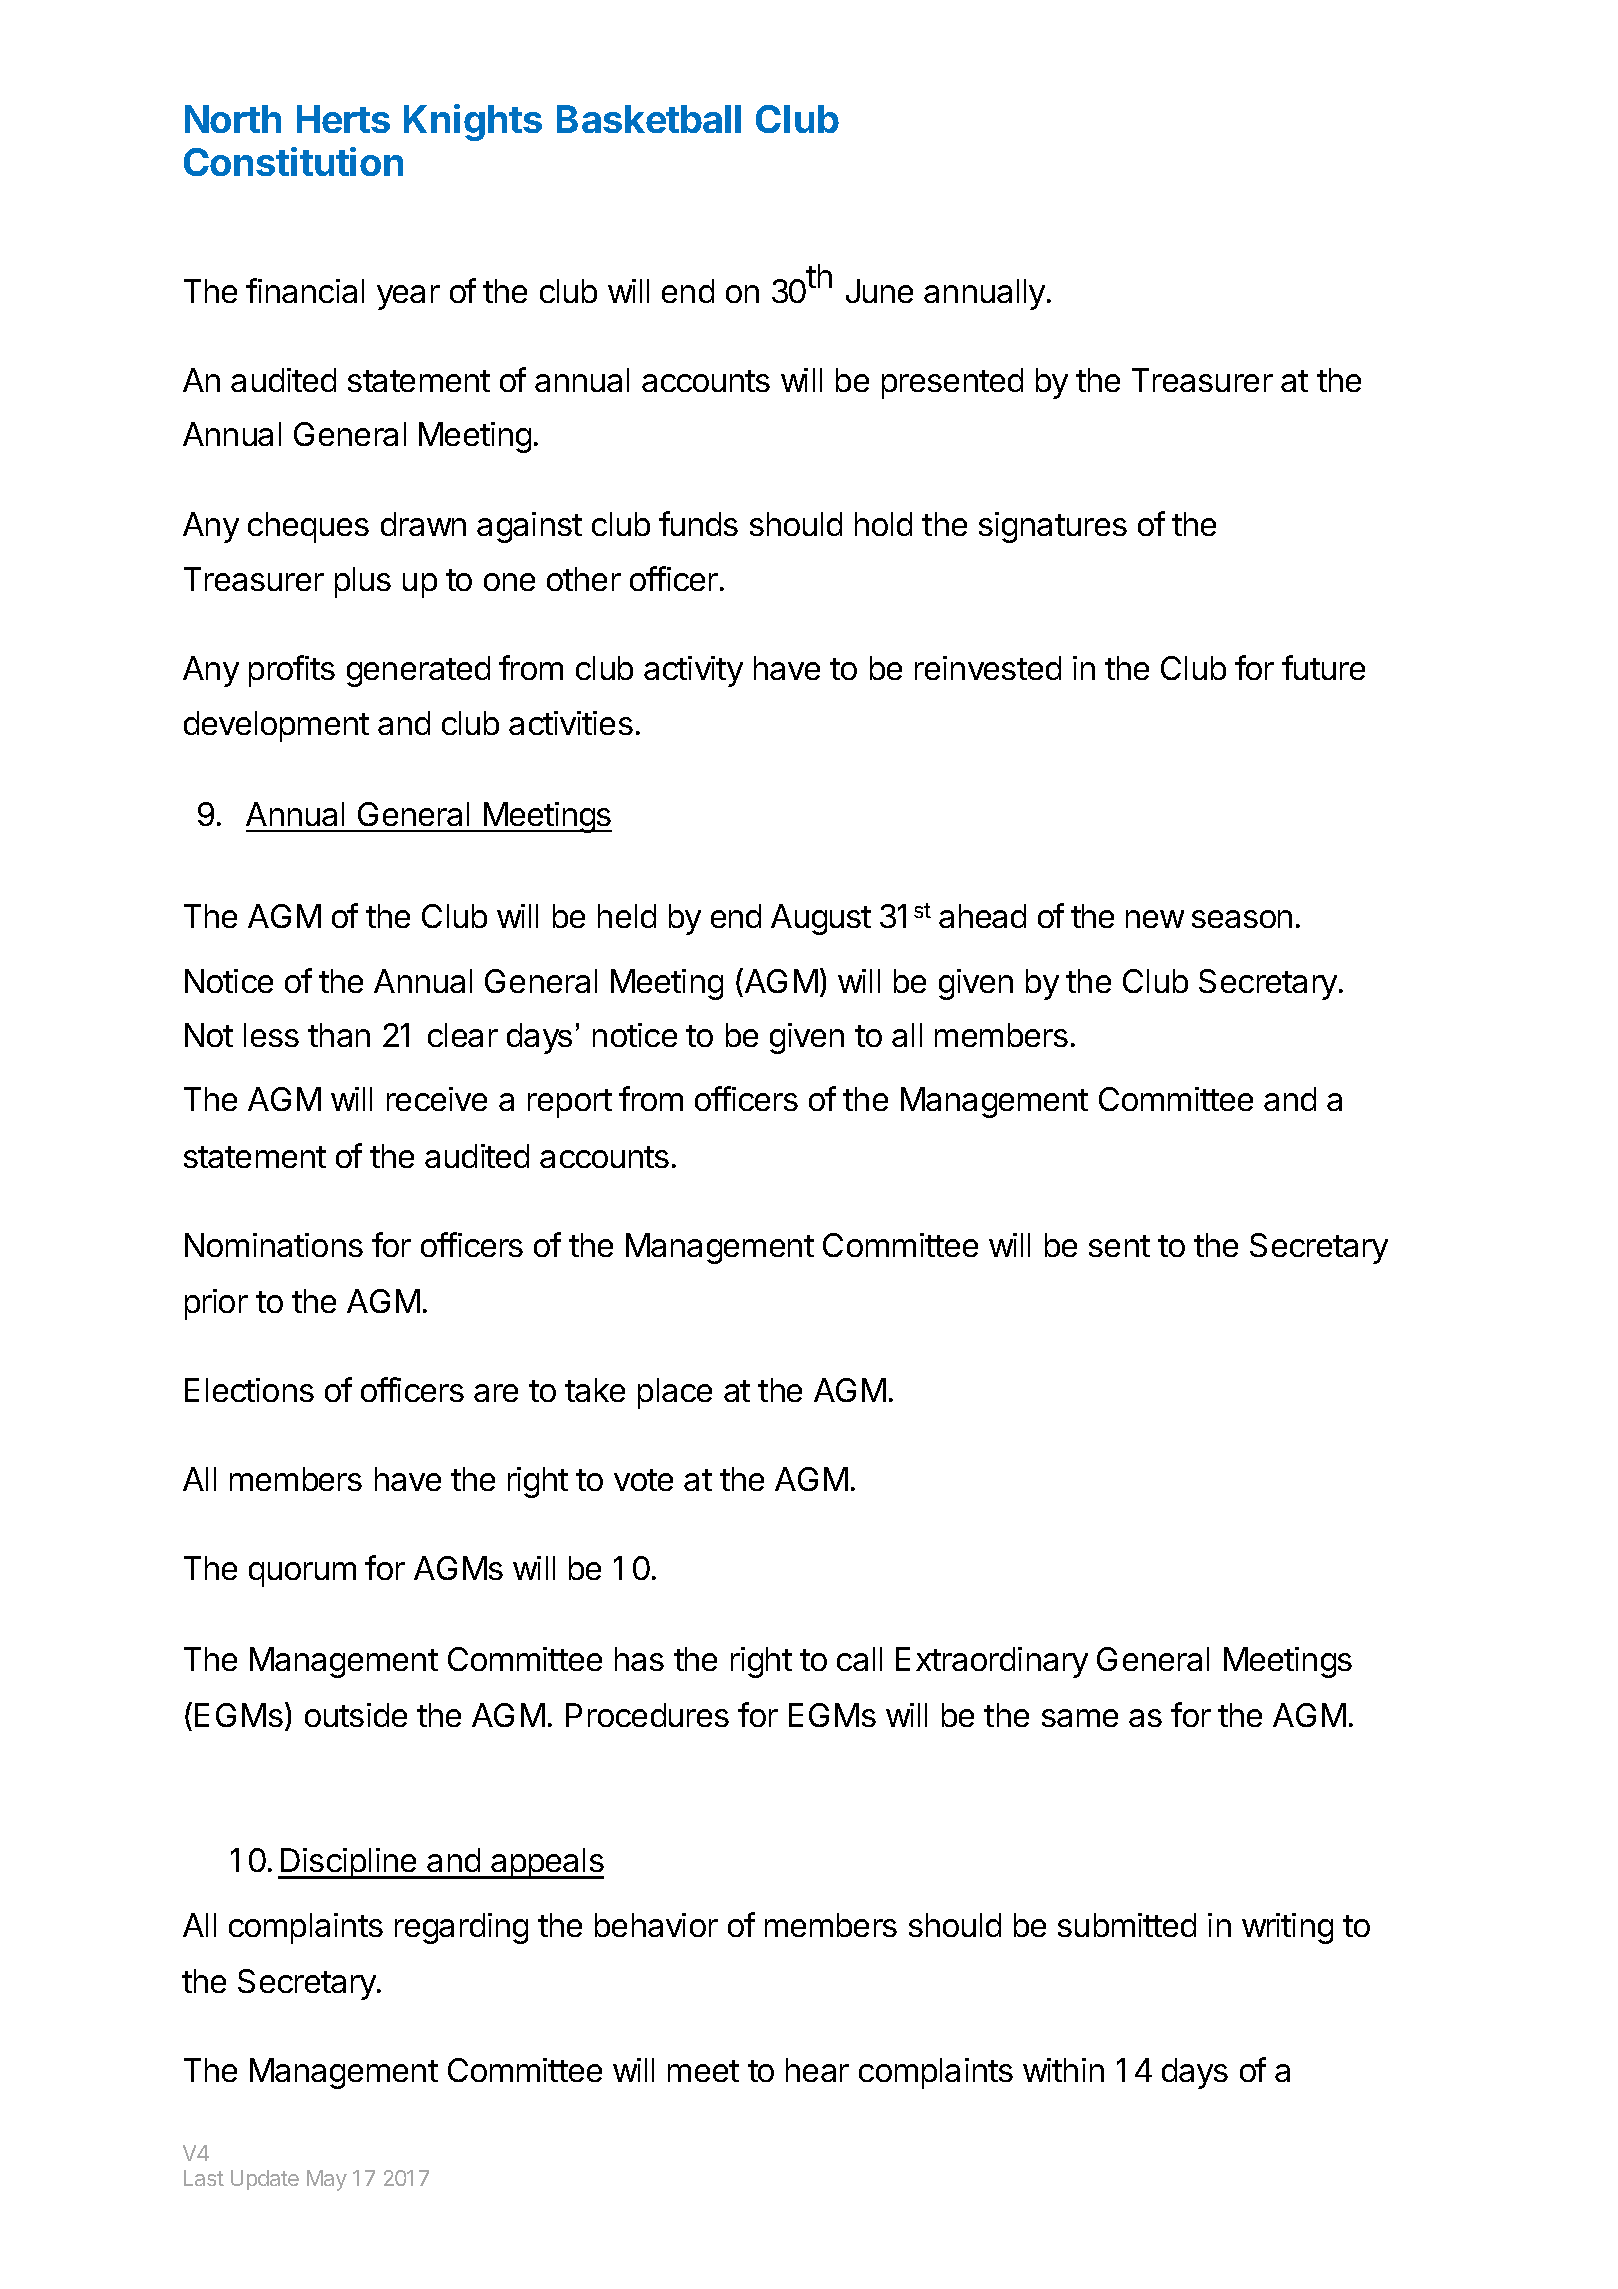  Describe the element at coordinates (437, 1099) in the page. I see `receive` at that location.
